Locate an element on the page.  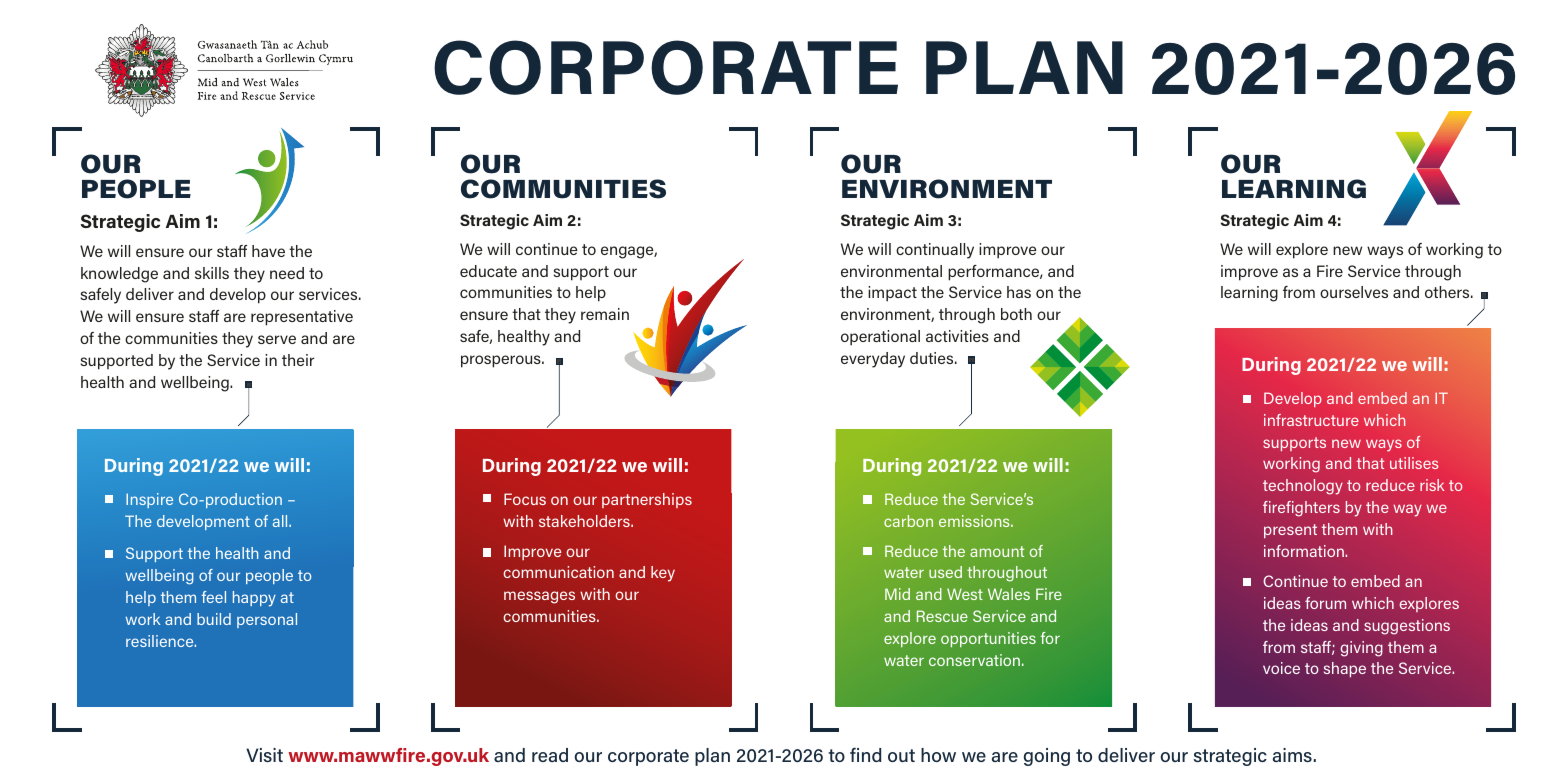
conservation is located at coordinates (974, 660).
